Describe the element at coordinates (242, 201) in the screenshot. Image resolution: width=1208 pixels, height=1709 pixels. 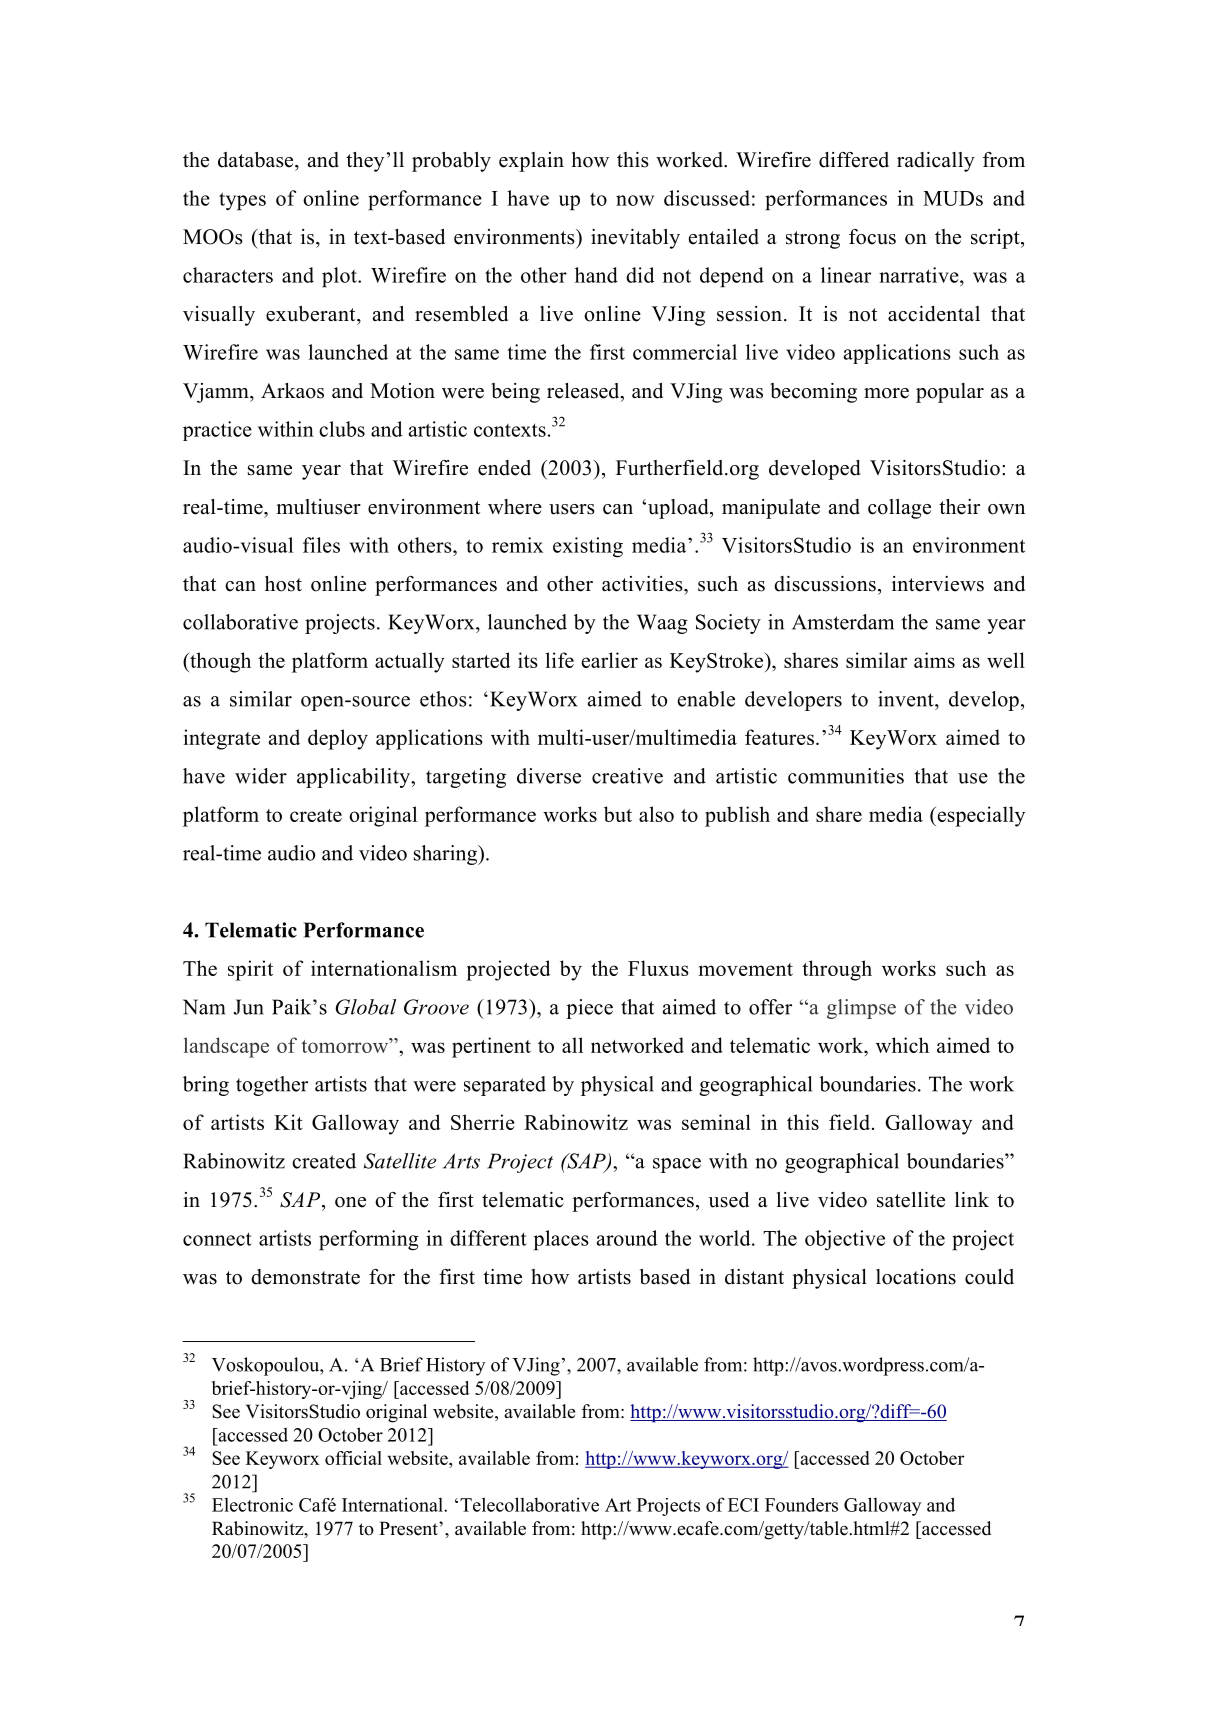
I see `types` at that location.
